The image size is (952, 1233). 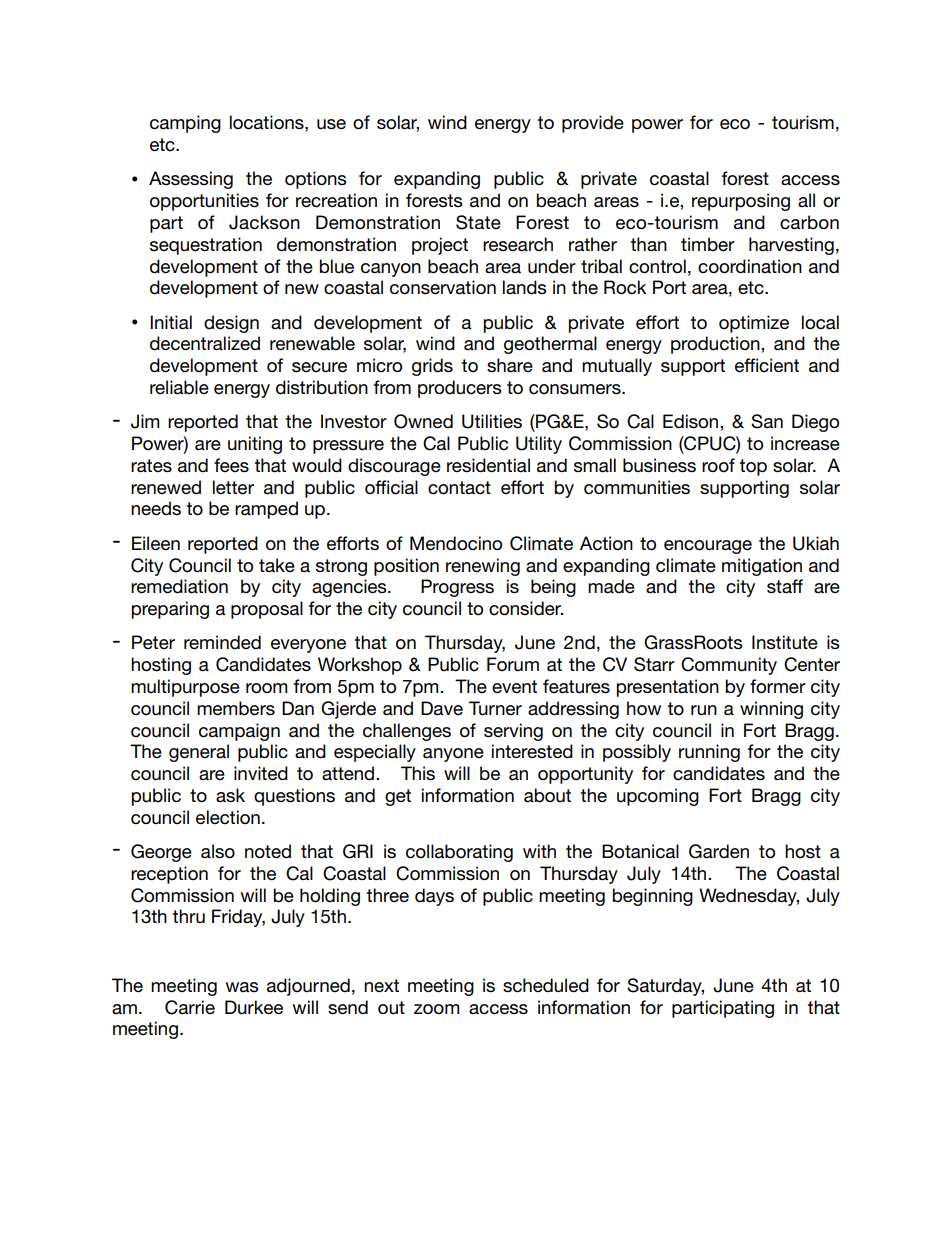 I want to click on running, so click(x=709, y=753).
